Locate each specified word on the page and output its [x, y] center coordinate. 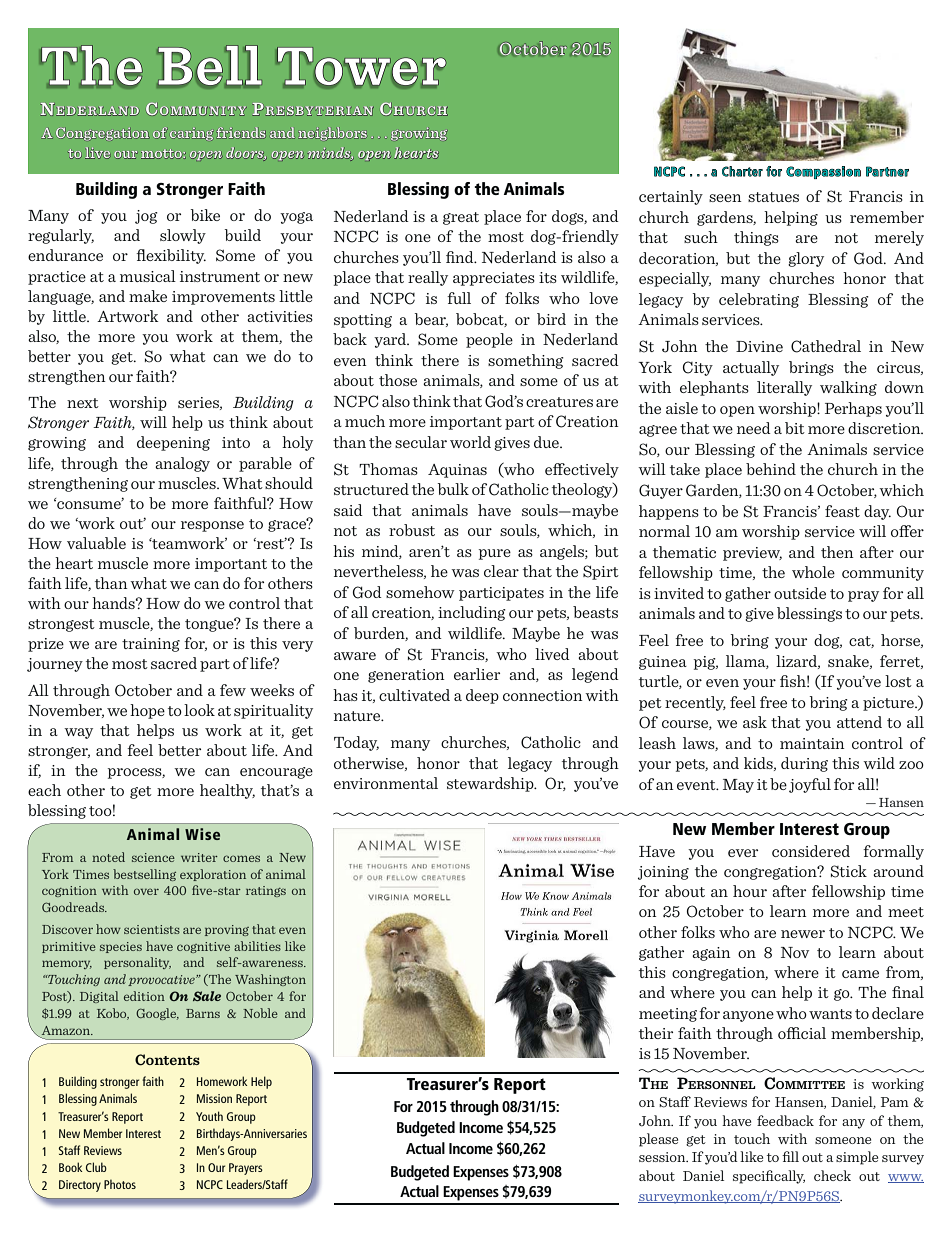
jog [146, 217]
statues [773, 197]
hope [147, 711]
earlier [477, 674]
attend [859, 722]
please [658, 1140]
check [832, 1175]
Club [96, 1167]
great [461, 218]
